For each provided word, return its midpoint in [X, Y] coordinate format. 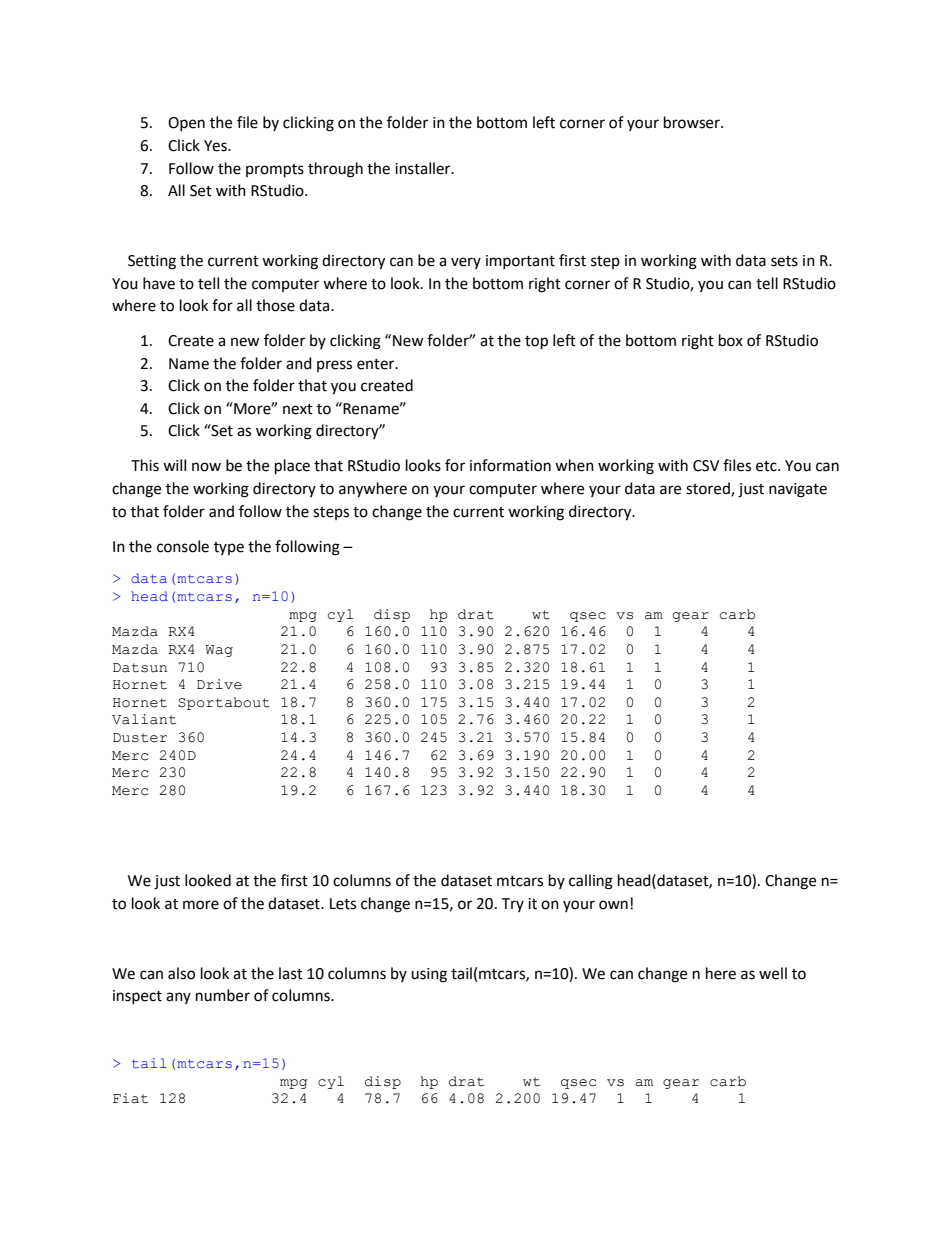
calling [591, 882]
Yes [216, 146]
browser [693, 122]
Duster [140, 738]
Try [512, 905]
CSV [706, 466]
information [510, 465]
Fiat [130, 1098]
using [429, 975]
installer [424, 168]
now [206, 467]
